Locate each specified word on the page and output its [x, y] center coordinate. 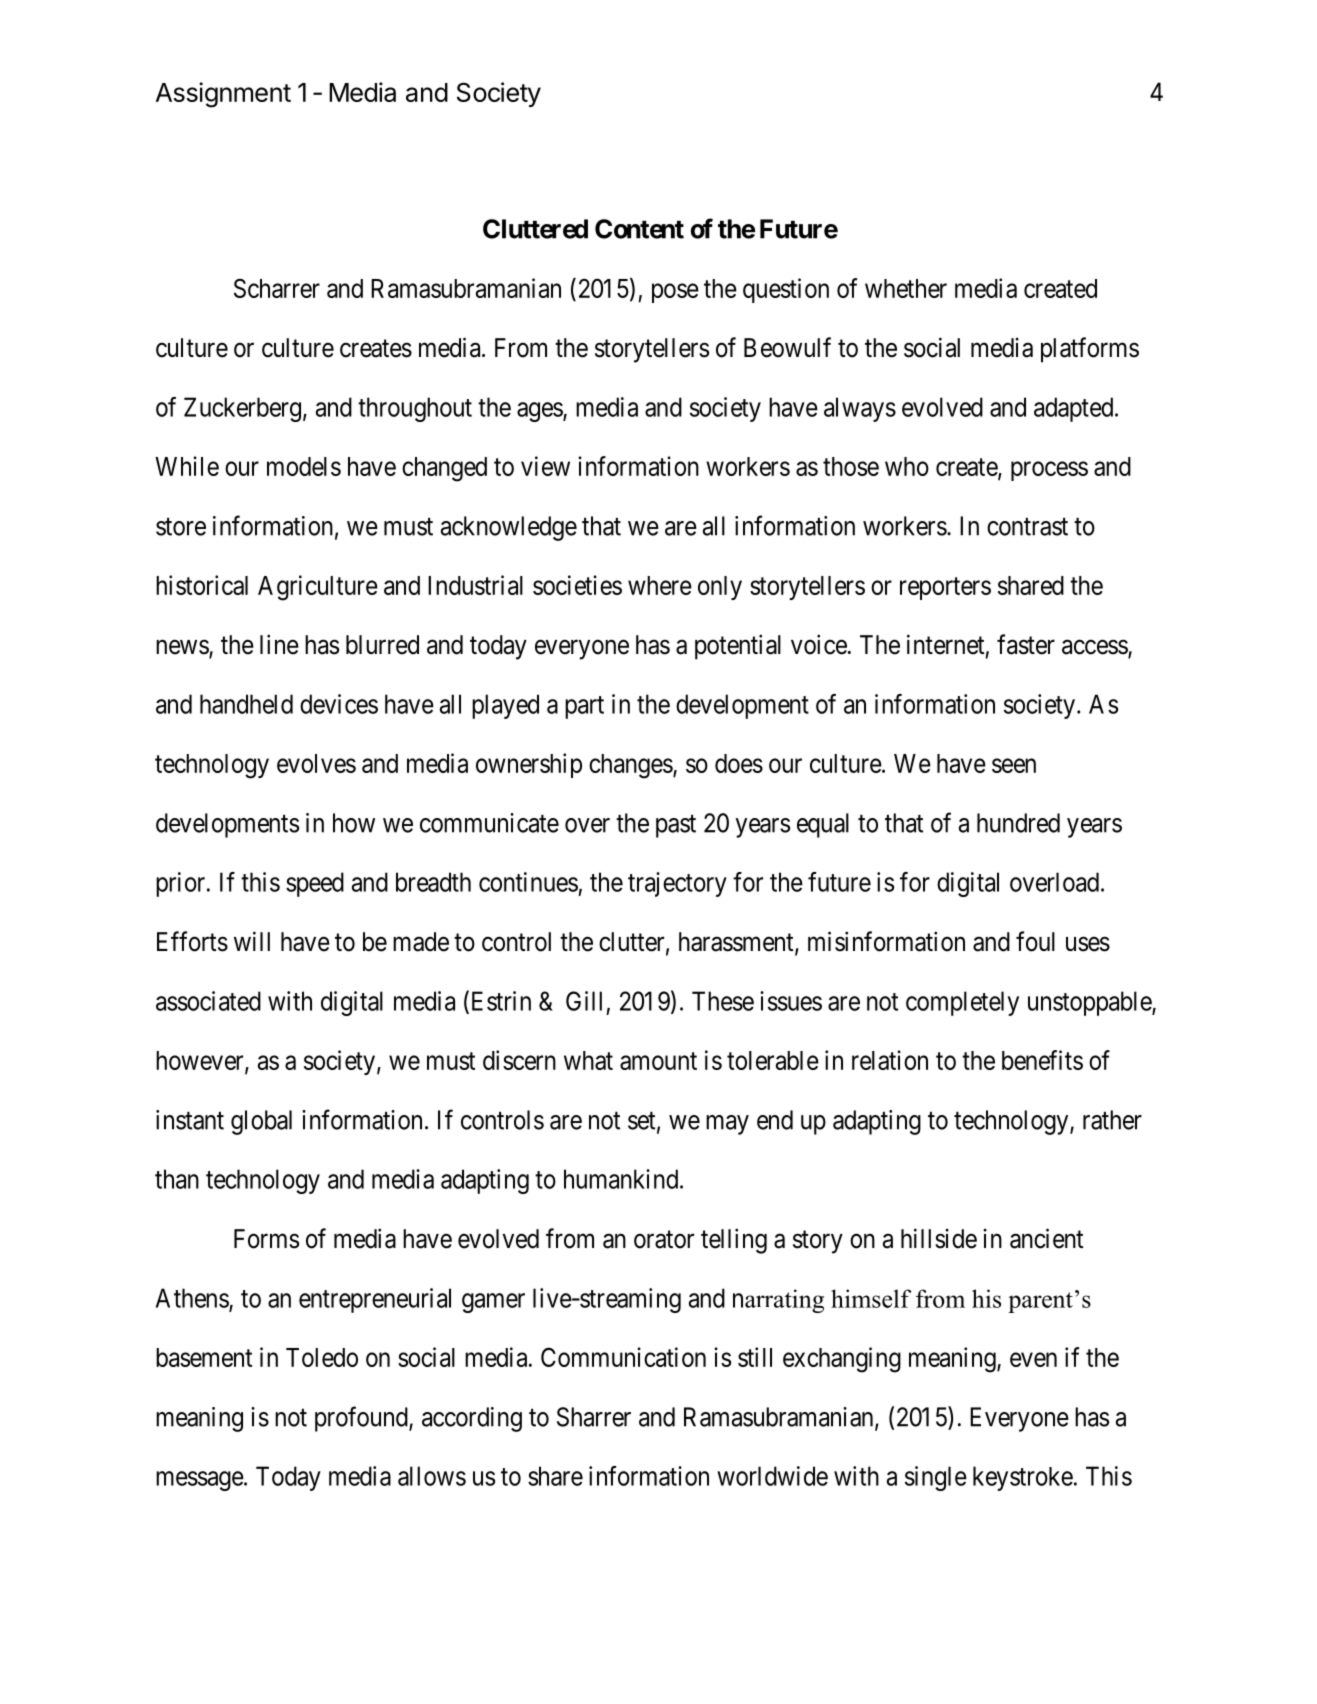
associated [208, 1001]
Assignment [223, 95]
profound [362, 1419]
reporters [945, 588]
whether [906, 288]
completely [962, 1003]
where [660, 585]
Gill [584, 1001]
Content [639, 229]
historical [202, 585]
